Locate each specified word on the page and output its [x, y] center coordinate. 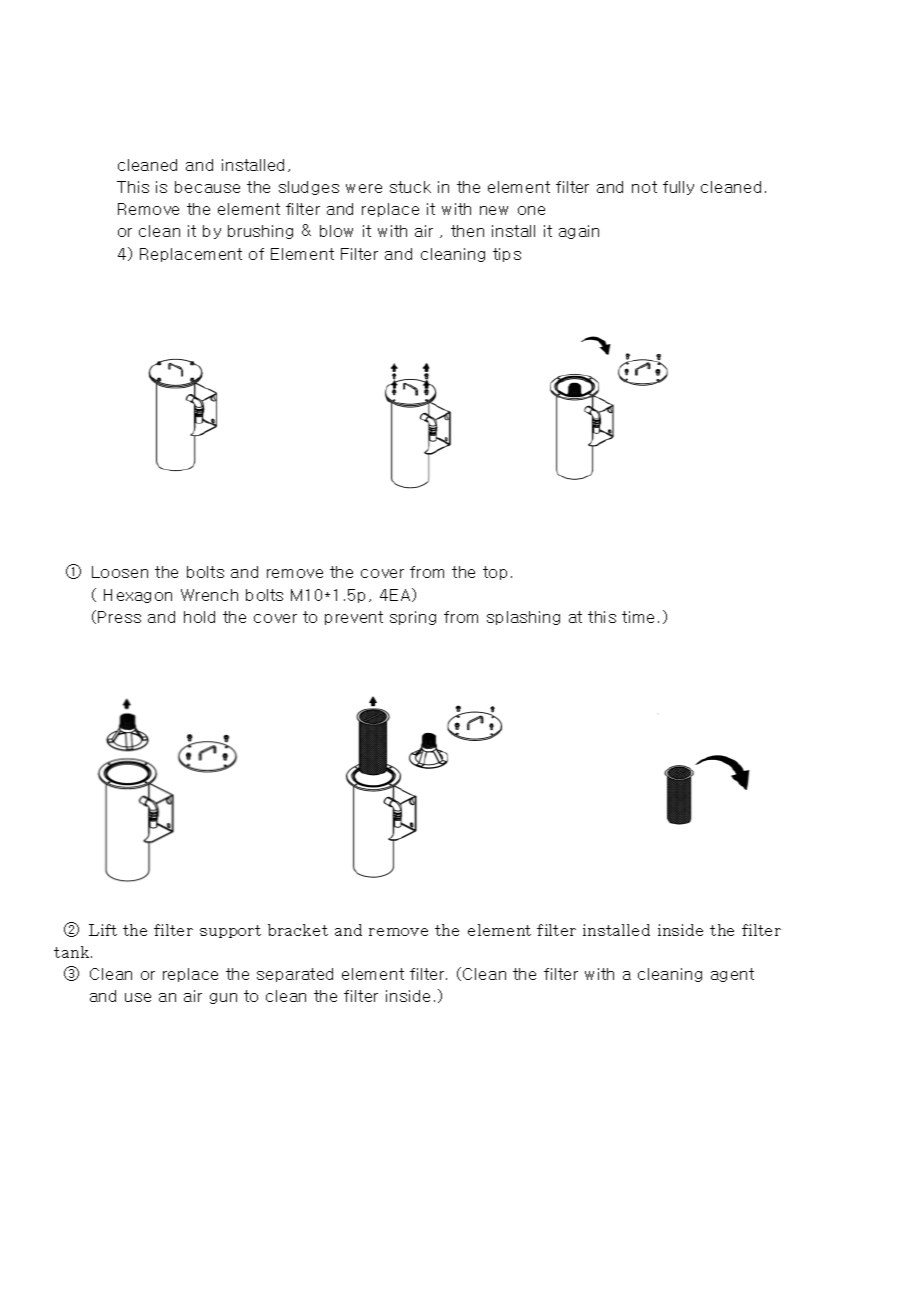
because [207, 187]
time [638, 617]
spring [413, 618]
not [644, 187]
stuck [410, 187]
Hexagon [138, 596]
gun [223, 998]
